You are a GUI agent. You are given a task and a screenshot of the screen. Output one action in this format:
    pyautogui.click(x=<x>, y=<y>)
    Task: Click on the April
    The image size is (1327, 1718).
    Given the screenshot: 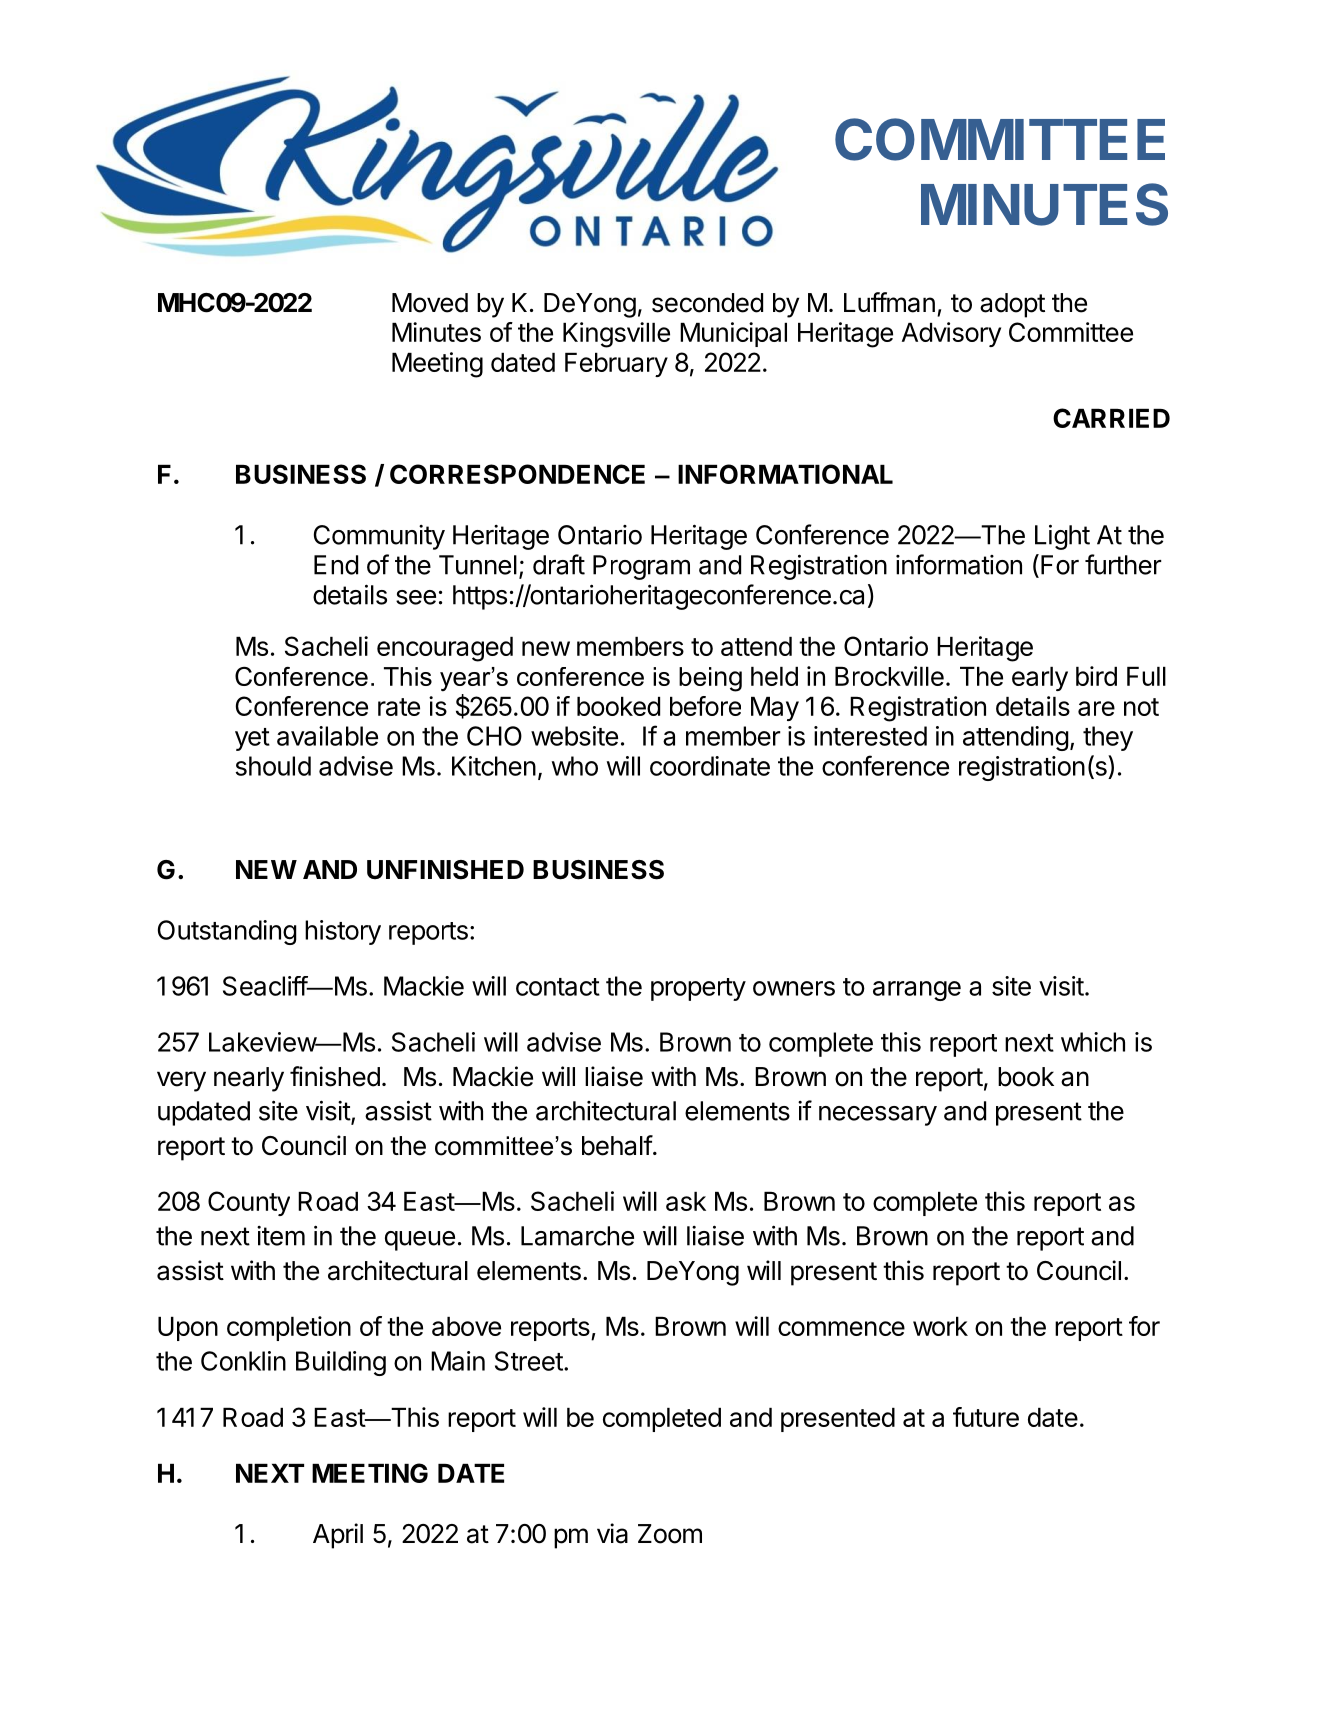 What is the action you would take?
    pyautogui.click(x=338, y=1536)
